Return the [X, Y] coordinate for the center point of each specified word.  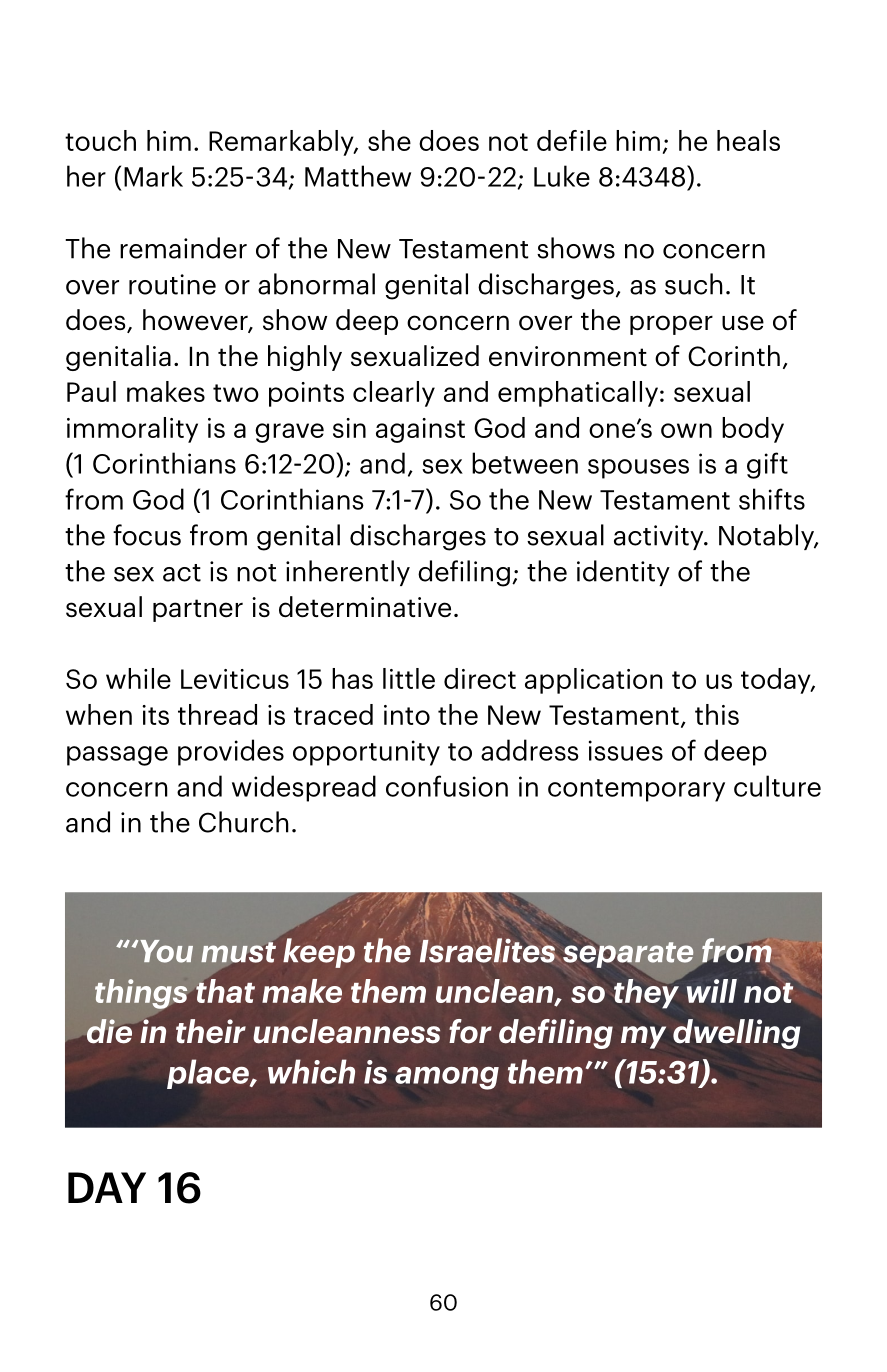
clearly [394, 394]
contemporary [636, 790]
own [686, 430]
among [447, 1078]
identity [623, 573]
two [236, 393]
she [389, 140]
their [211, 1031]
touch [100, 140]
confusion [447, 786]
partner [198, 610]
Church [244, 822]
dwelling [737, 1034]
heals [748, 140]
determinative [365, 607]
